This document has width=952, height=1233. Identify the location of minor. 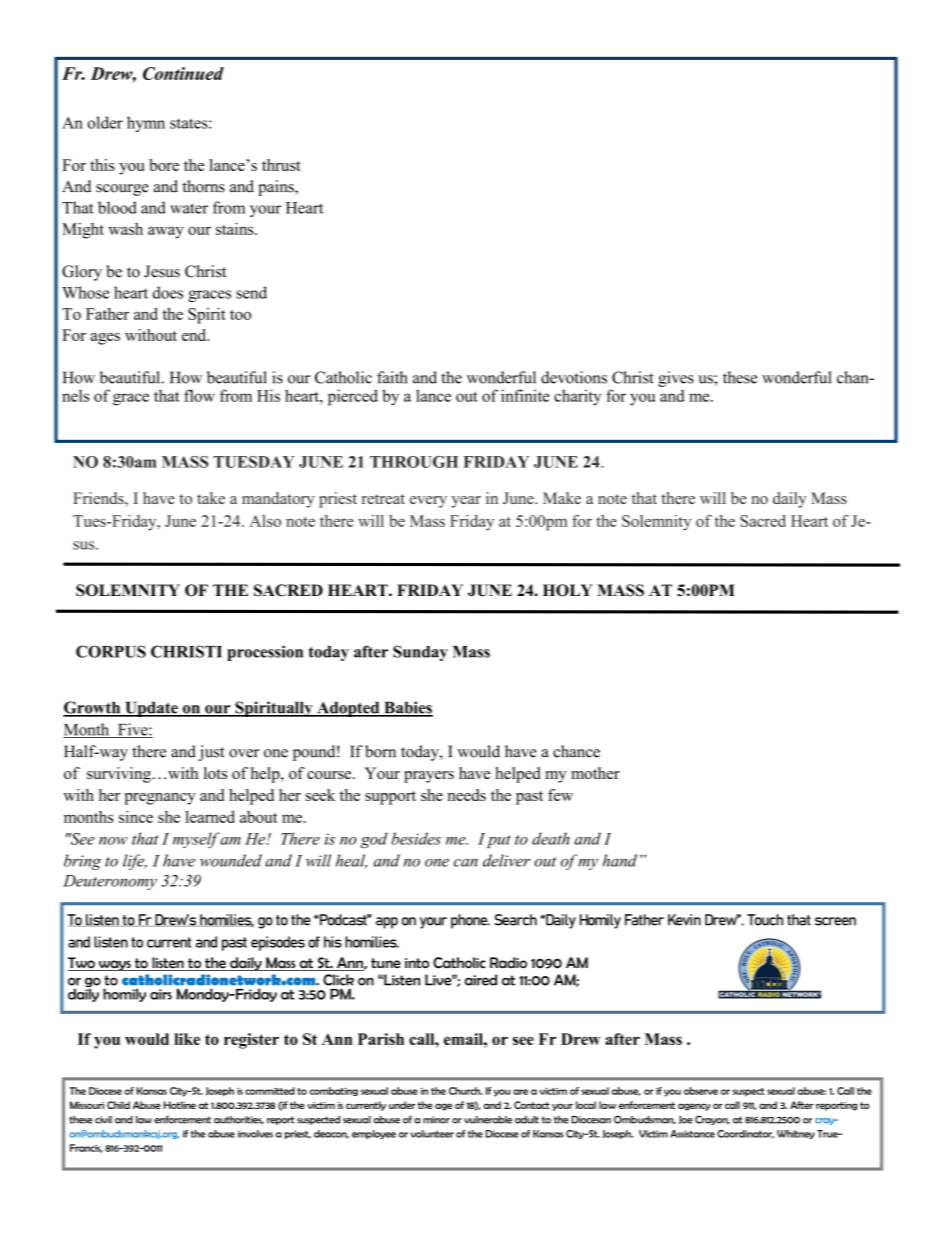
(436, 1120).
